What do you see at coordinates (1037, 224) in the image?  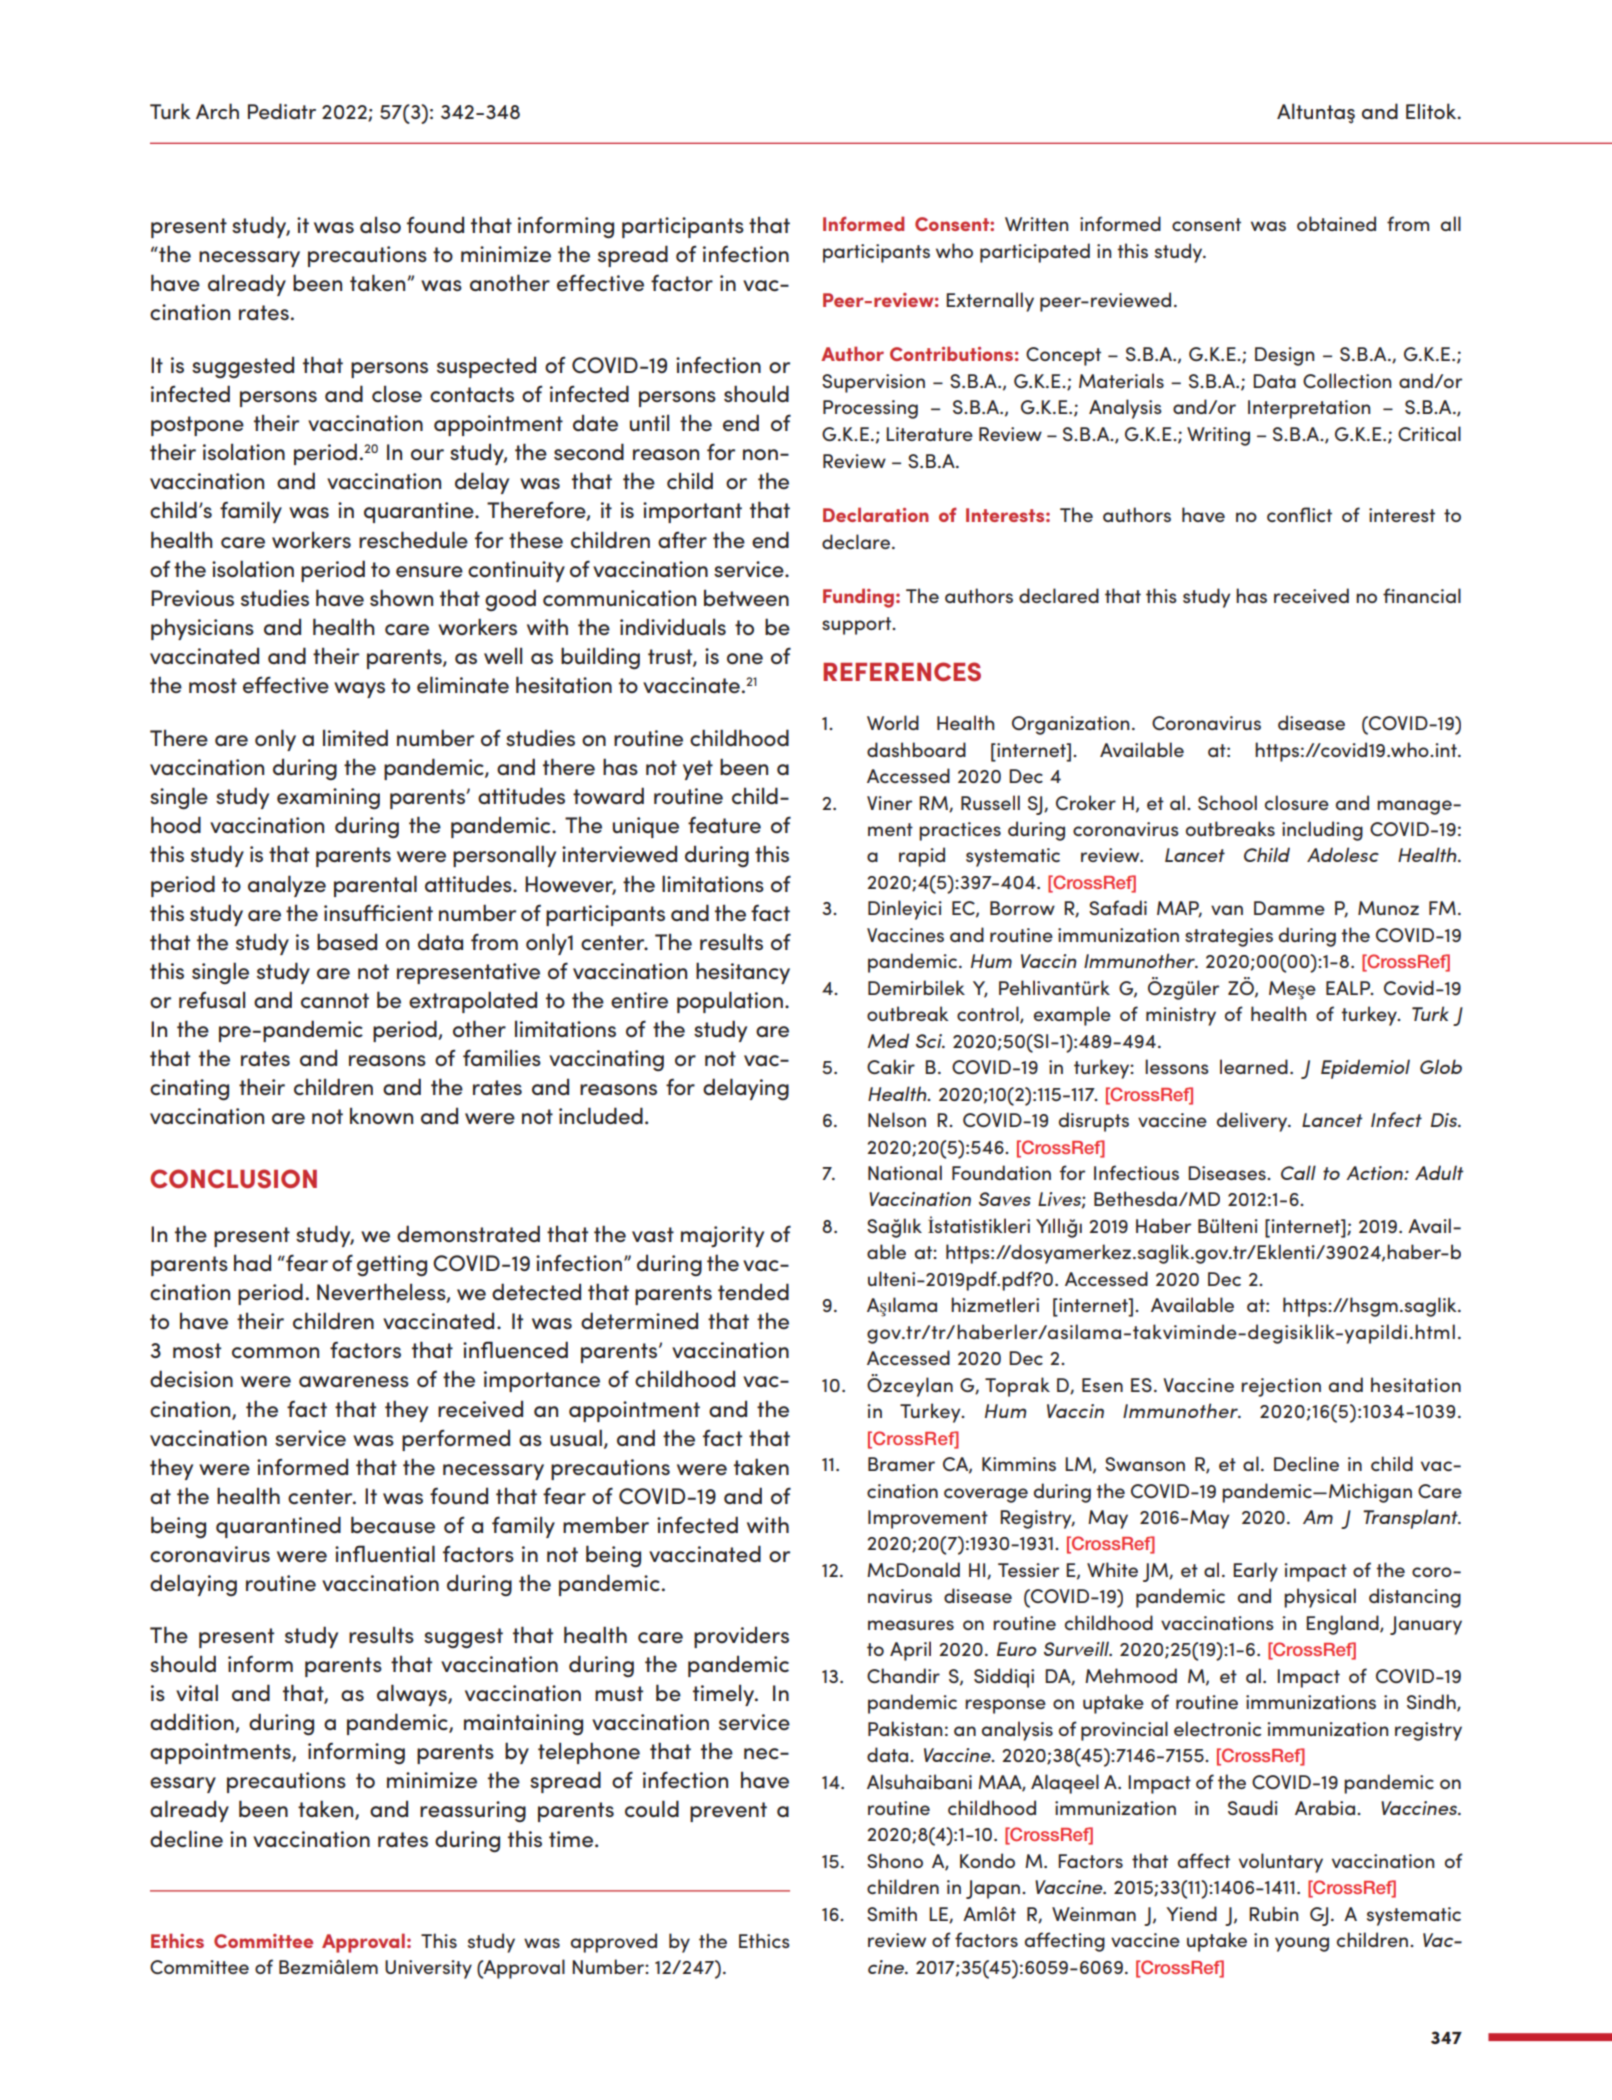 I see `Written` at bounding box center [1037, 224].
